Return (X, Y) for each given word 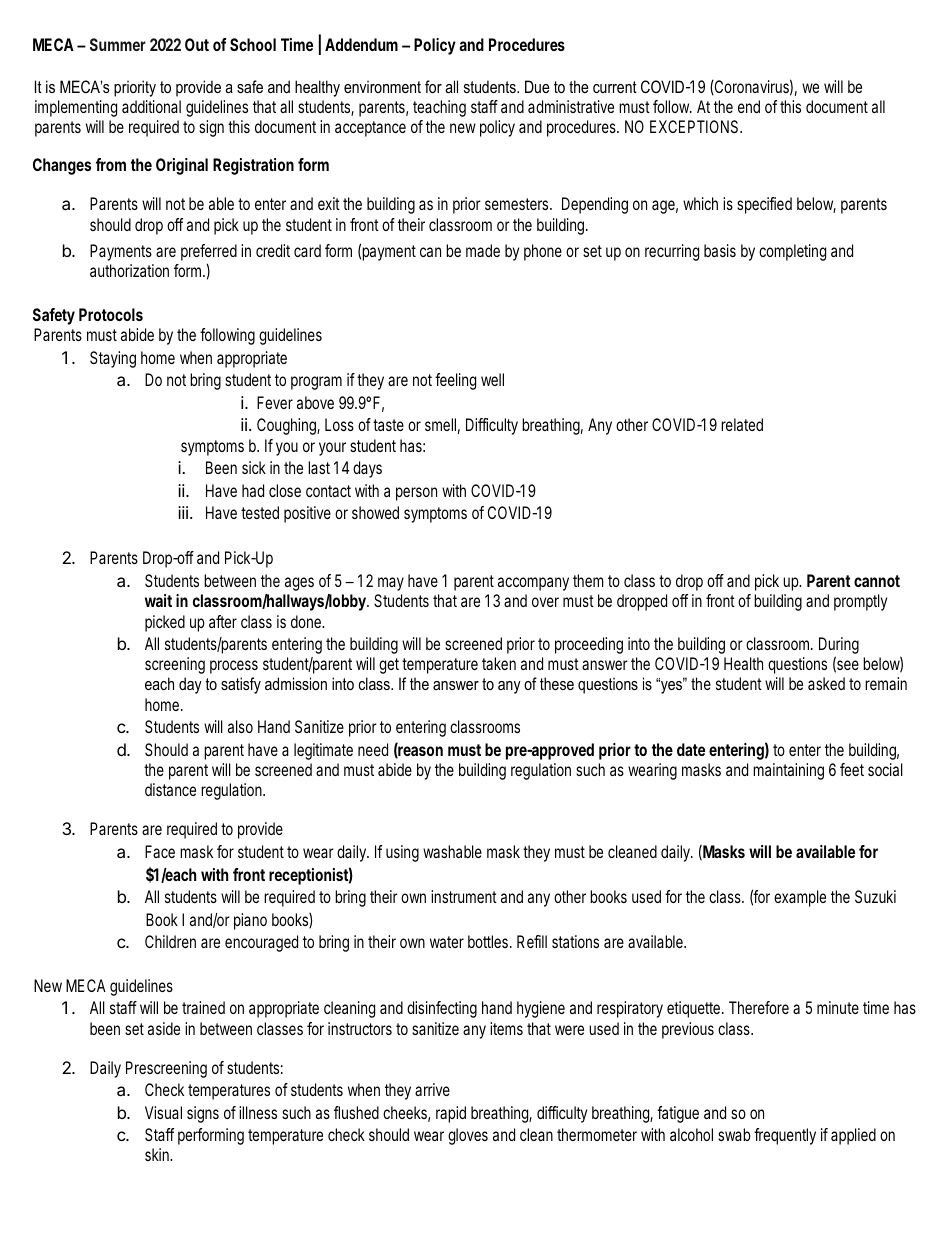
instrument (464, 896)
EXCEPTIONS (694, 126)
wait (158, 600)
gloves (468, 1136)
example (800, 898)
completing (792, 252)
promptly (860, 602)
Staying (113, 359)
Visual (163, 1112)
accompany (533, 584)
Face (160, 851)
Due (537, 86)
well (492, 379)
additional (151, 106)
